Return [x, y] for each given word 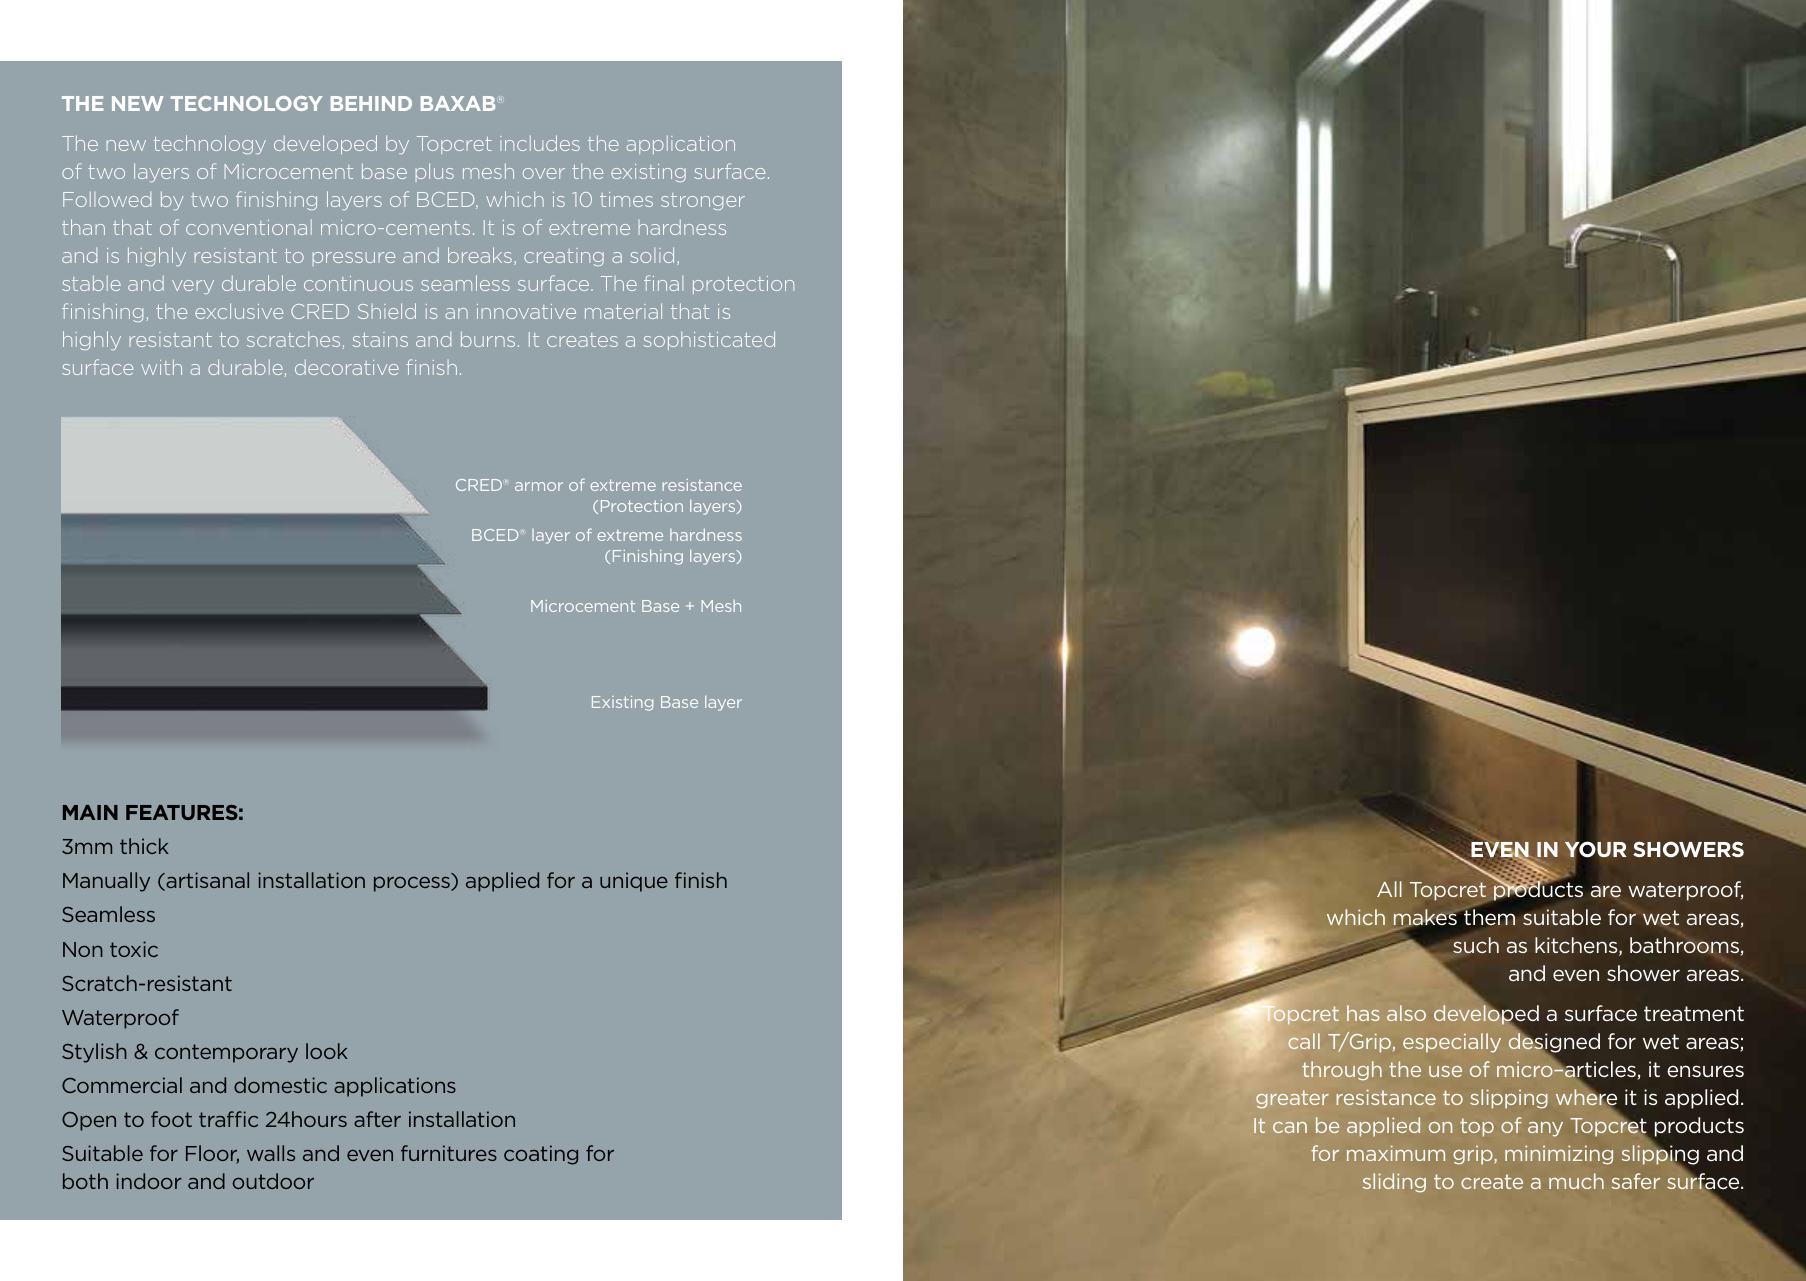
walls [271, 1153]
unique [634, 882]
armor [539, 486]
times [626, 199]
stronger [703, 201]
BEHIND [371, 103]
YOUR [1596, 849]
